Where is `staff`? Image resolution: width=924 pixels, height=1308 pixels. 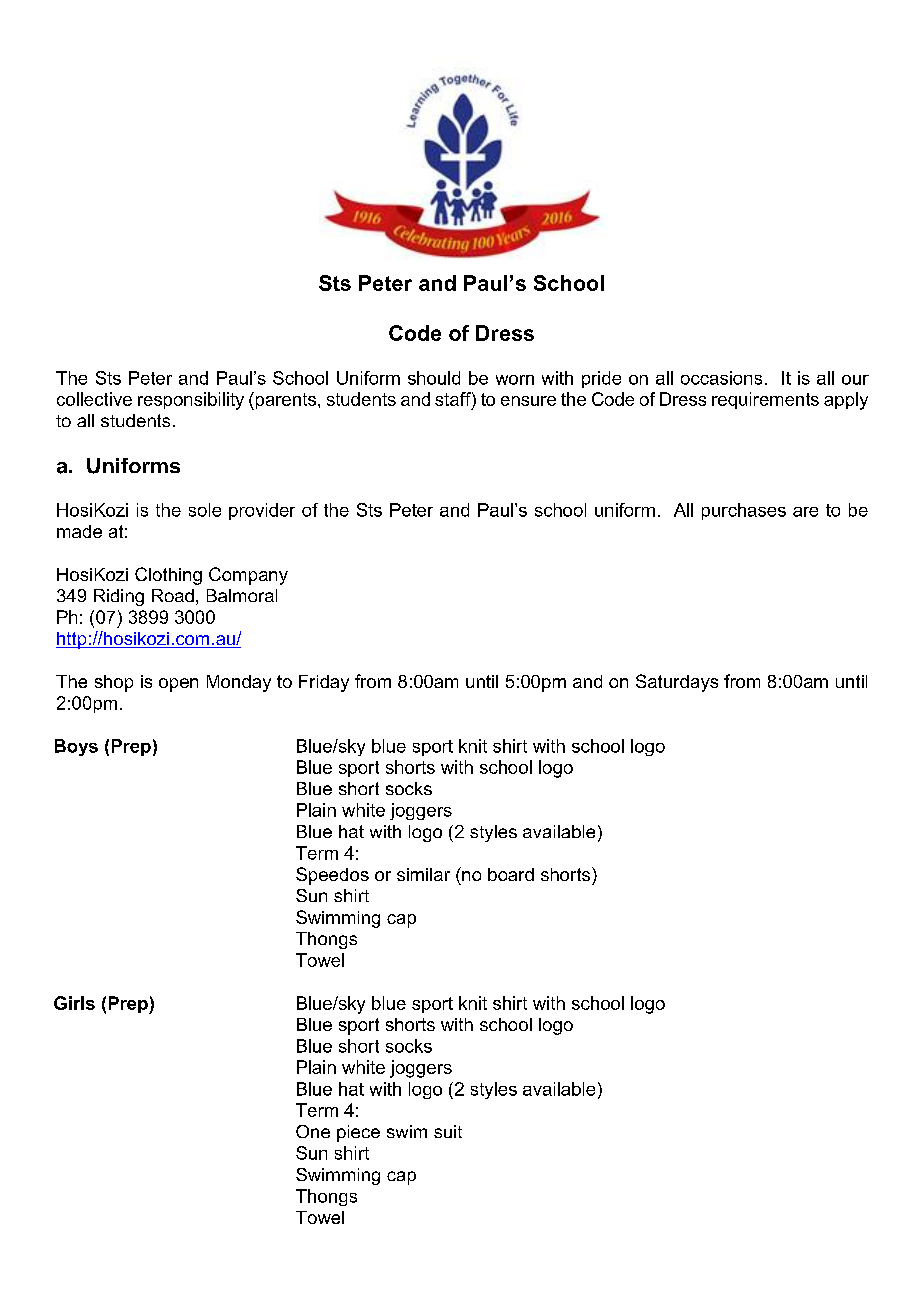 staff is located at coordinates (454, 399).
